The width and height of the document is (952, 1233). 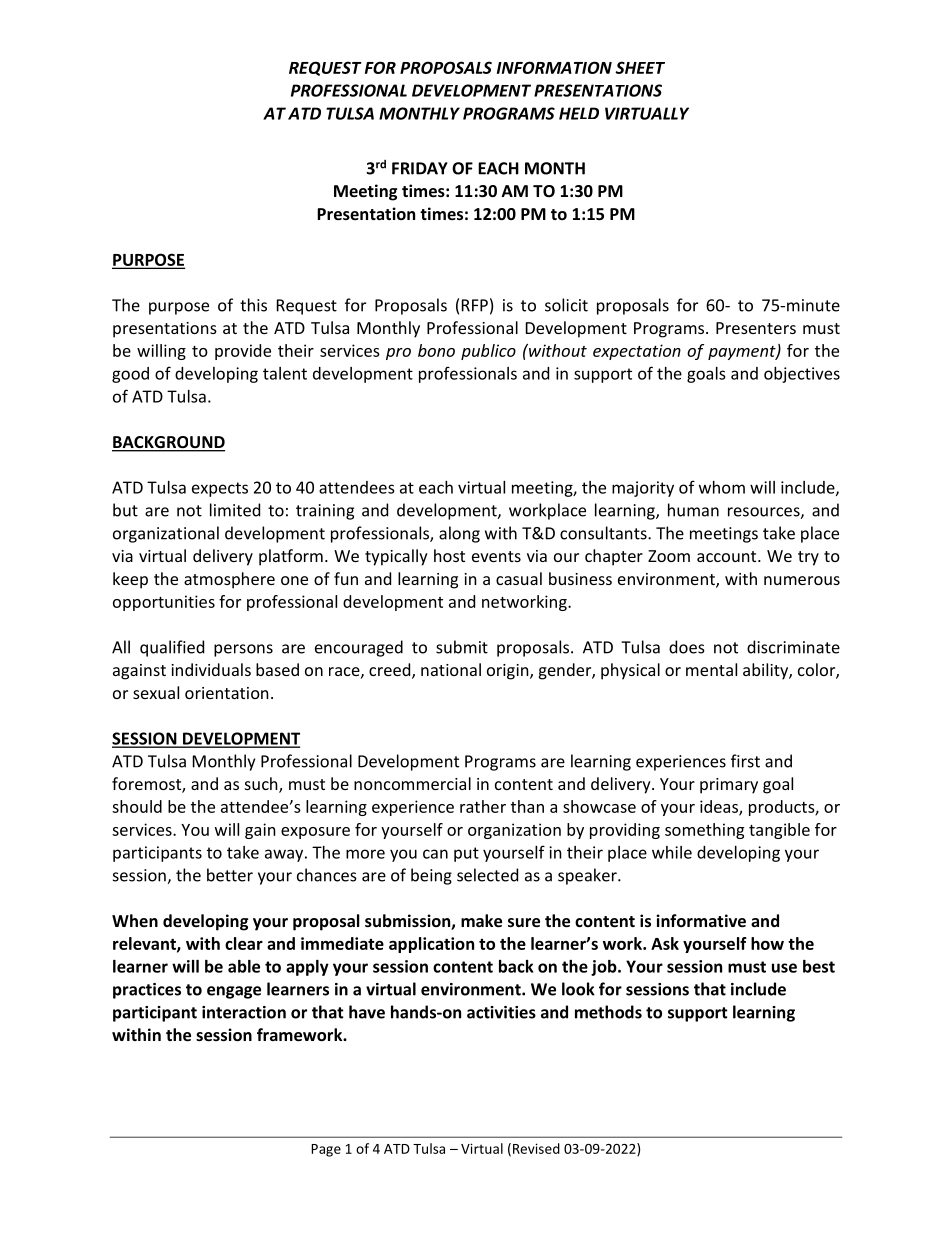 What do you see at coordinates (475, 305) in the document?
I see `RFP` at bounding box center [475, 305].
